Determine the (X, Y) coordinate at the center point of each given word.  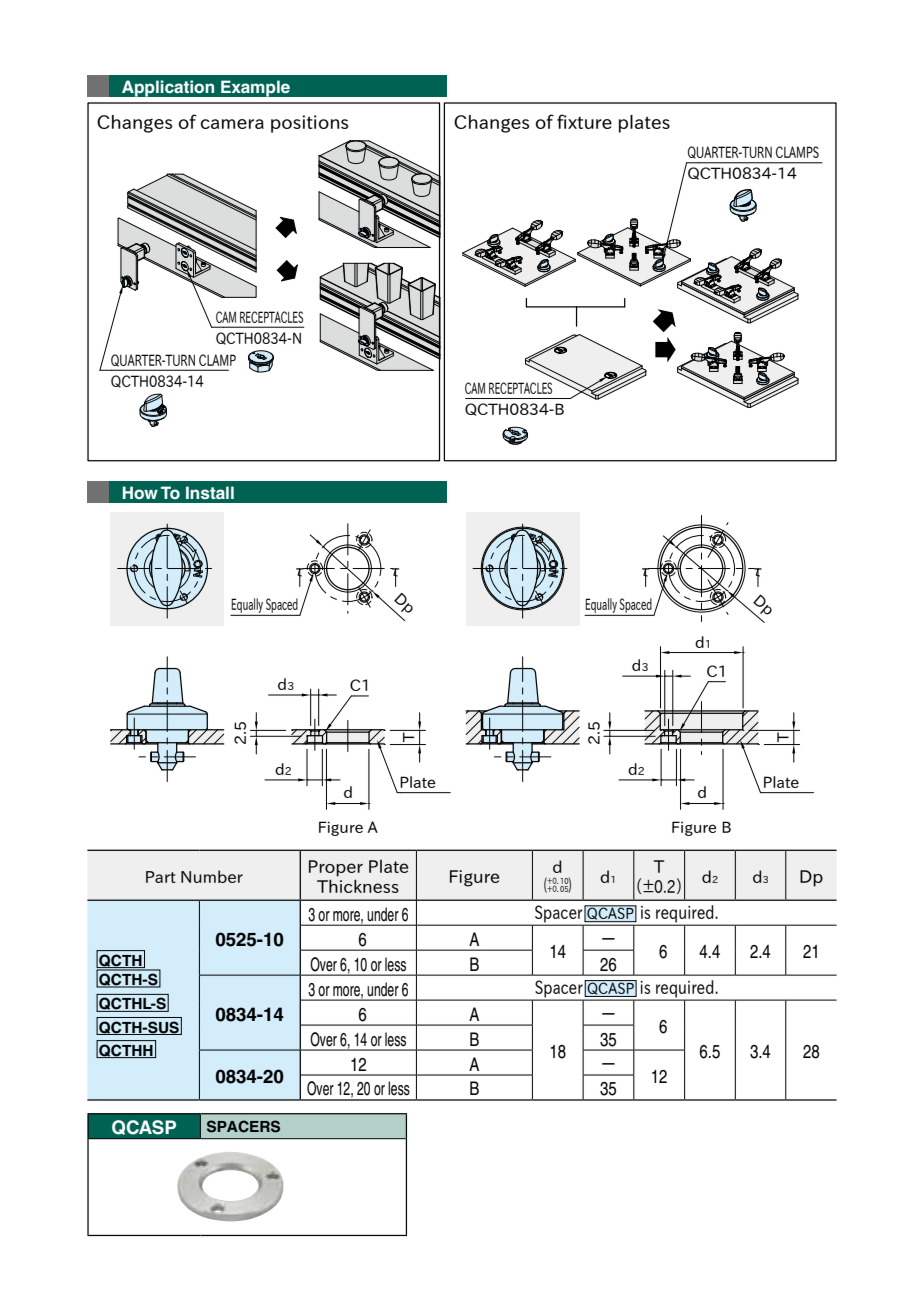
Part (161, 877)
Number (212, 876)
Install (210, 492)
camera (232, 124)
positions (309, 124)
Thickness (358, 886)
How (140, 492)
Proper (336, 868)
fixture (584, 121)
